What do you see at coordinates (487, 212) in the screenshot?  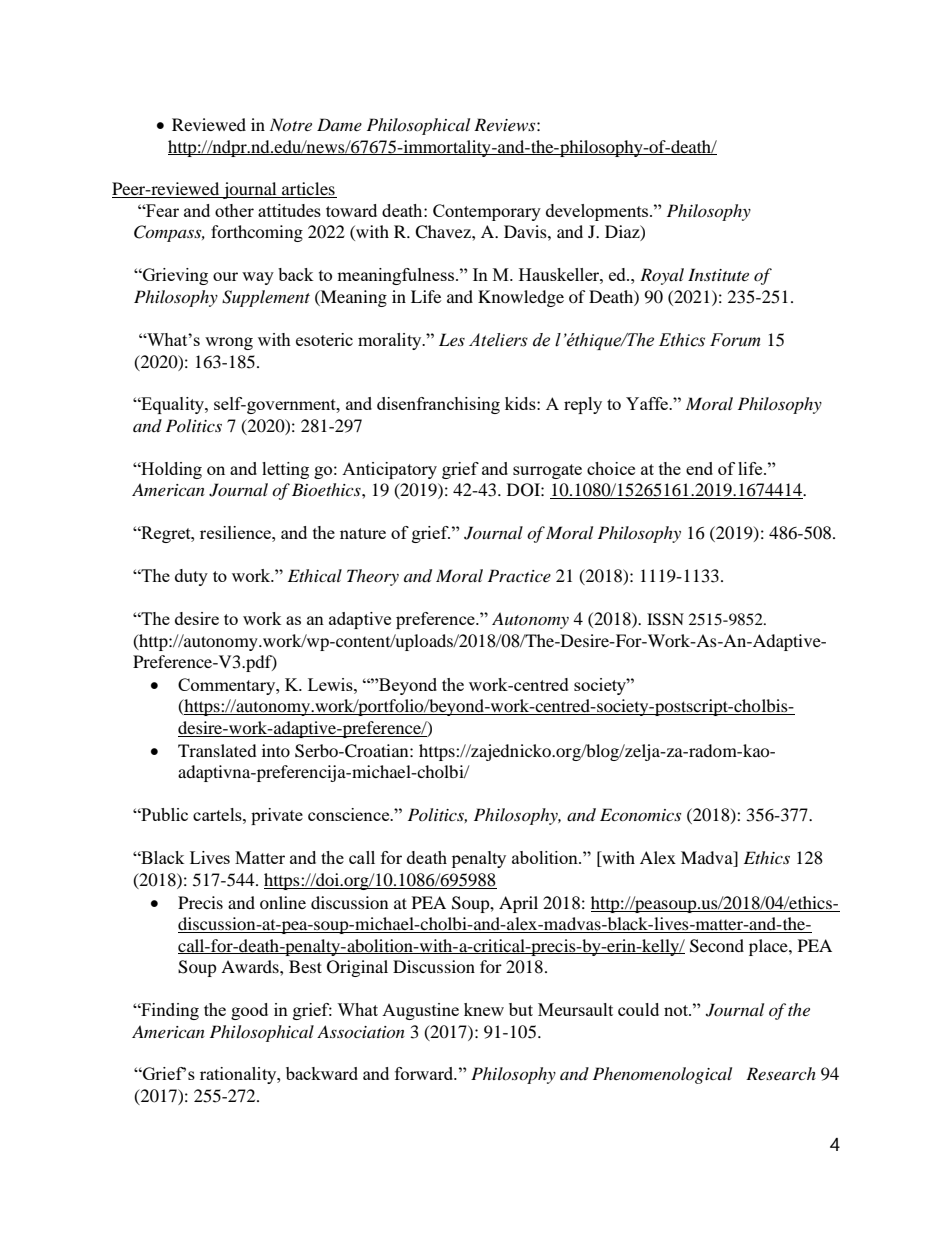 I see `Contemporary` at bounding box center [487, 212].
